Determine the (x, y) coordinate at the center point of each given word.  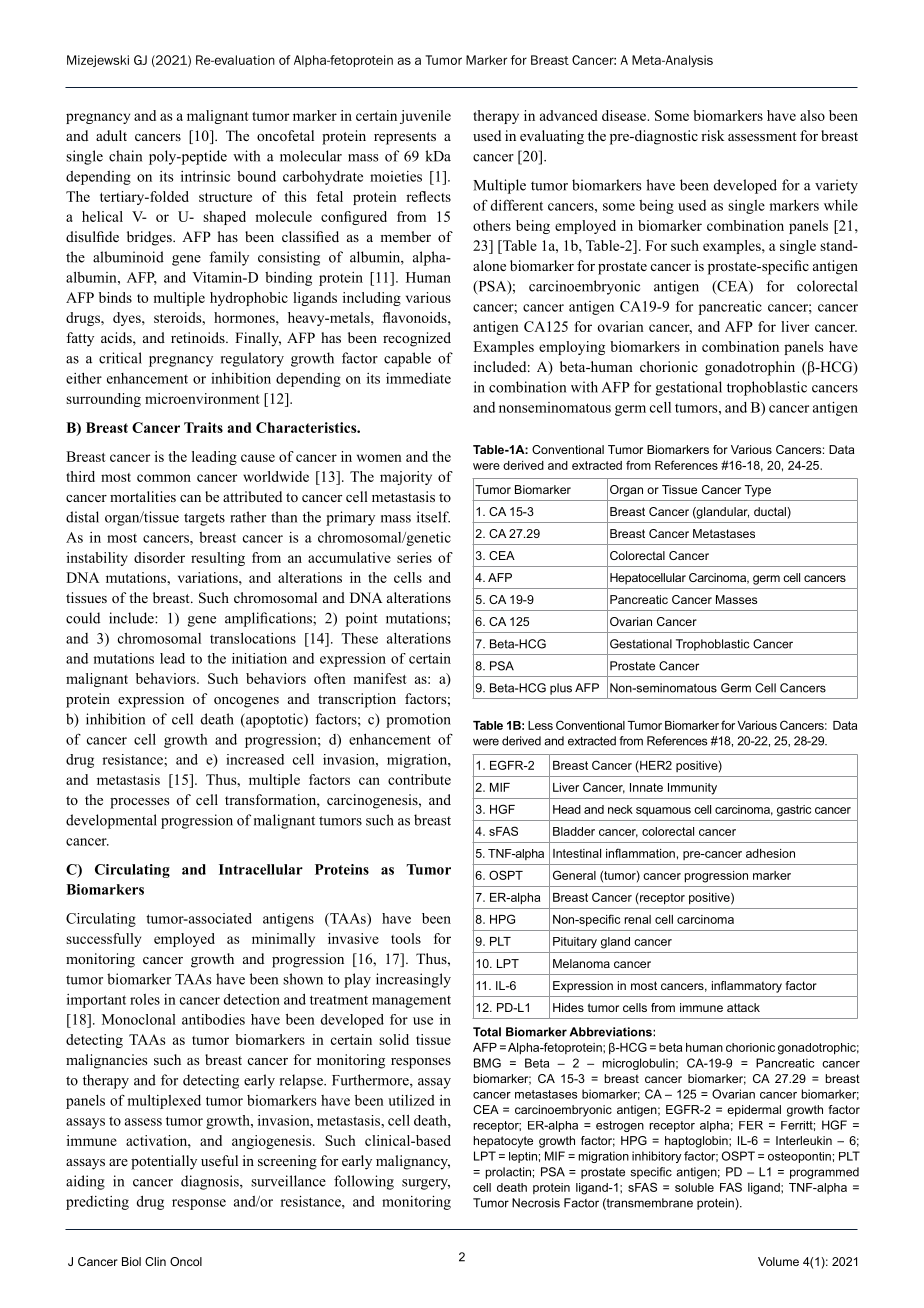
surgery (426, 1184)
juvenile (425, 117)
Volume (778, 1261)
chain (125, 156)
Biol (131, 1261)
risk (712, 135)
